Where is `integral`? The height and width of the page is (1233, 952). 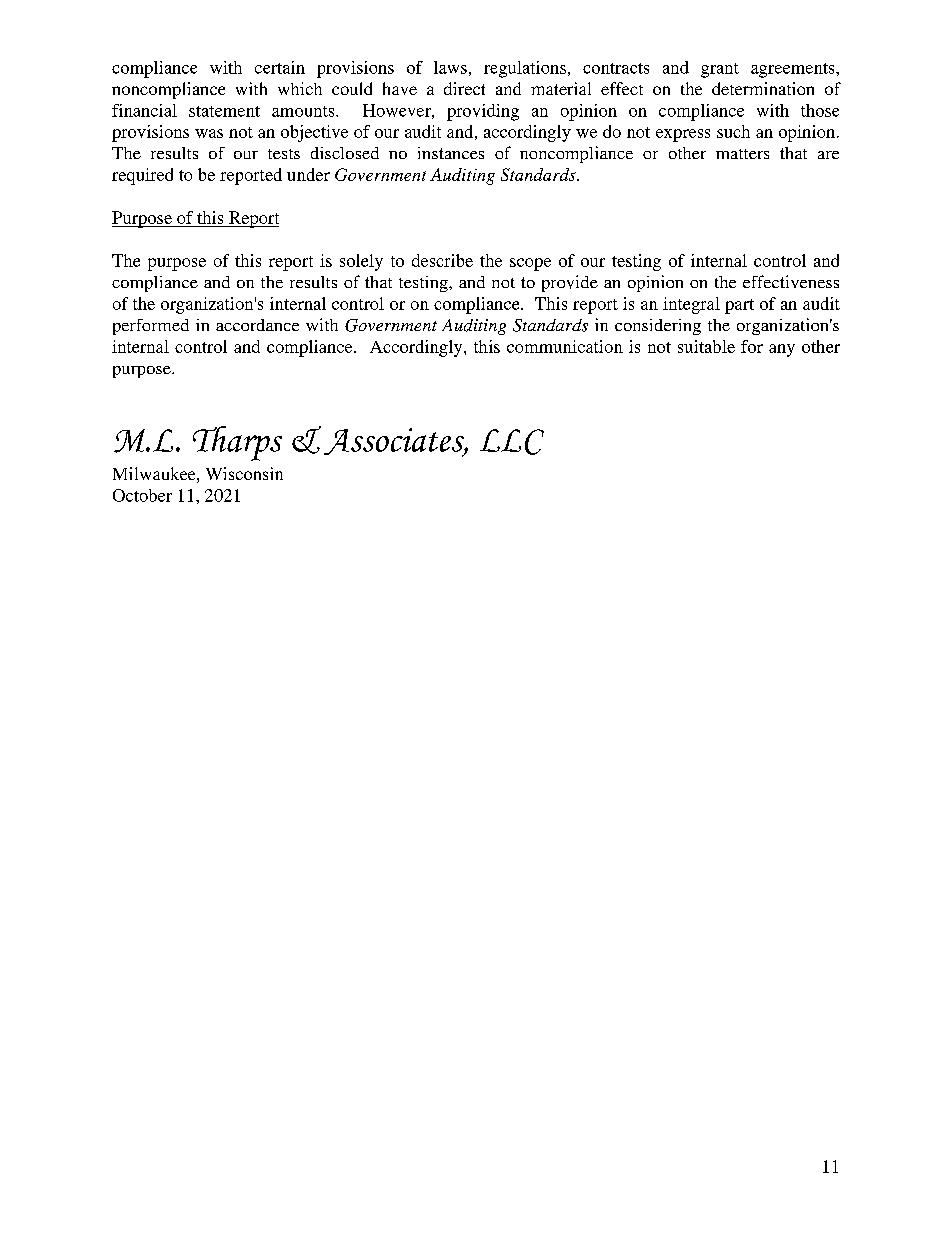
integral is located at coordinates (691, 305).
